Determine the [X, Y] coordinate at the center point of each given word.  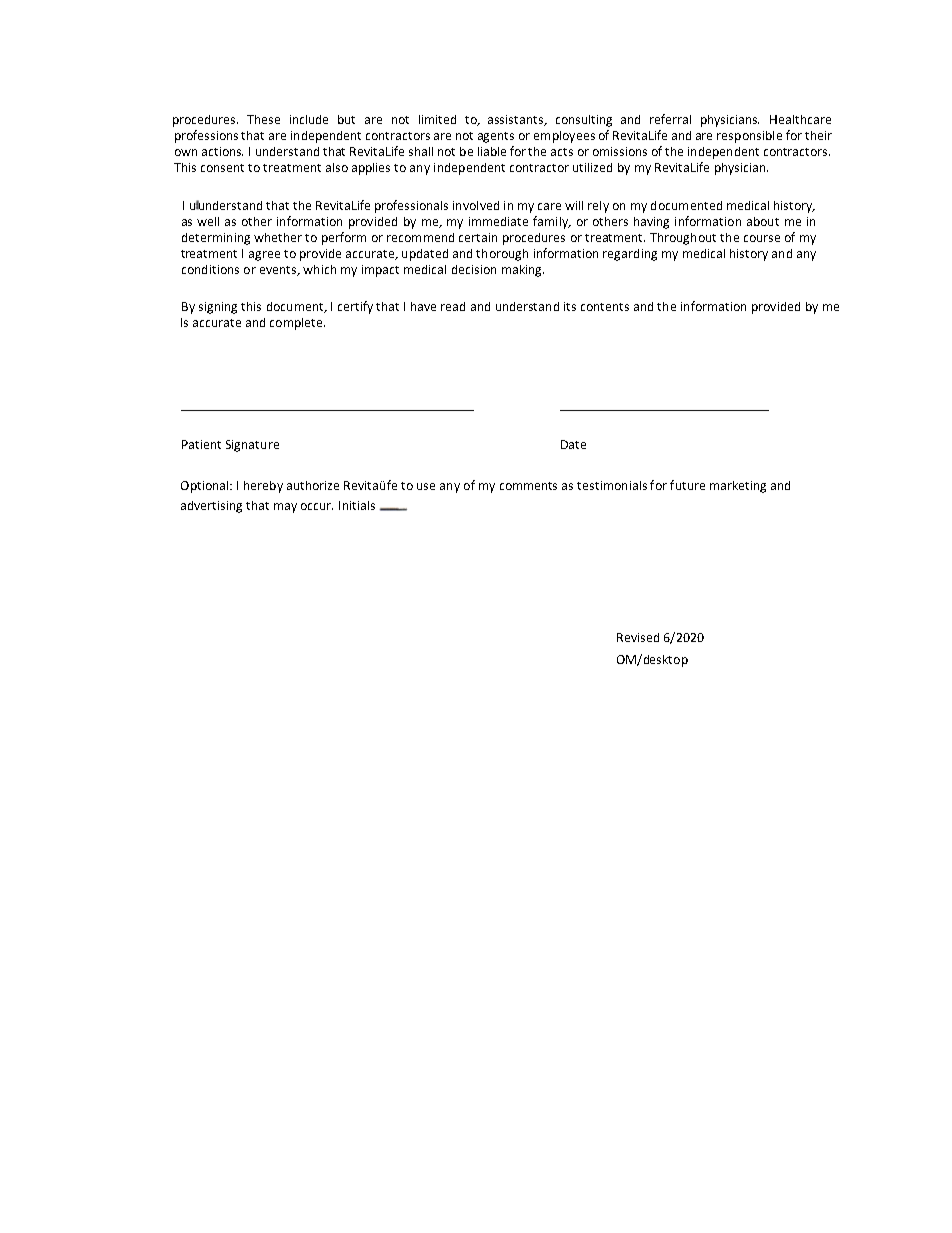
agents [496, 137]
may [285, 508]
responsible [749, 137]
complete [297, 324]
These [263, 119]
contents [605, 307]
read [453, 306]
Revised [638, 637]
